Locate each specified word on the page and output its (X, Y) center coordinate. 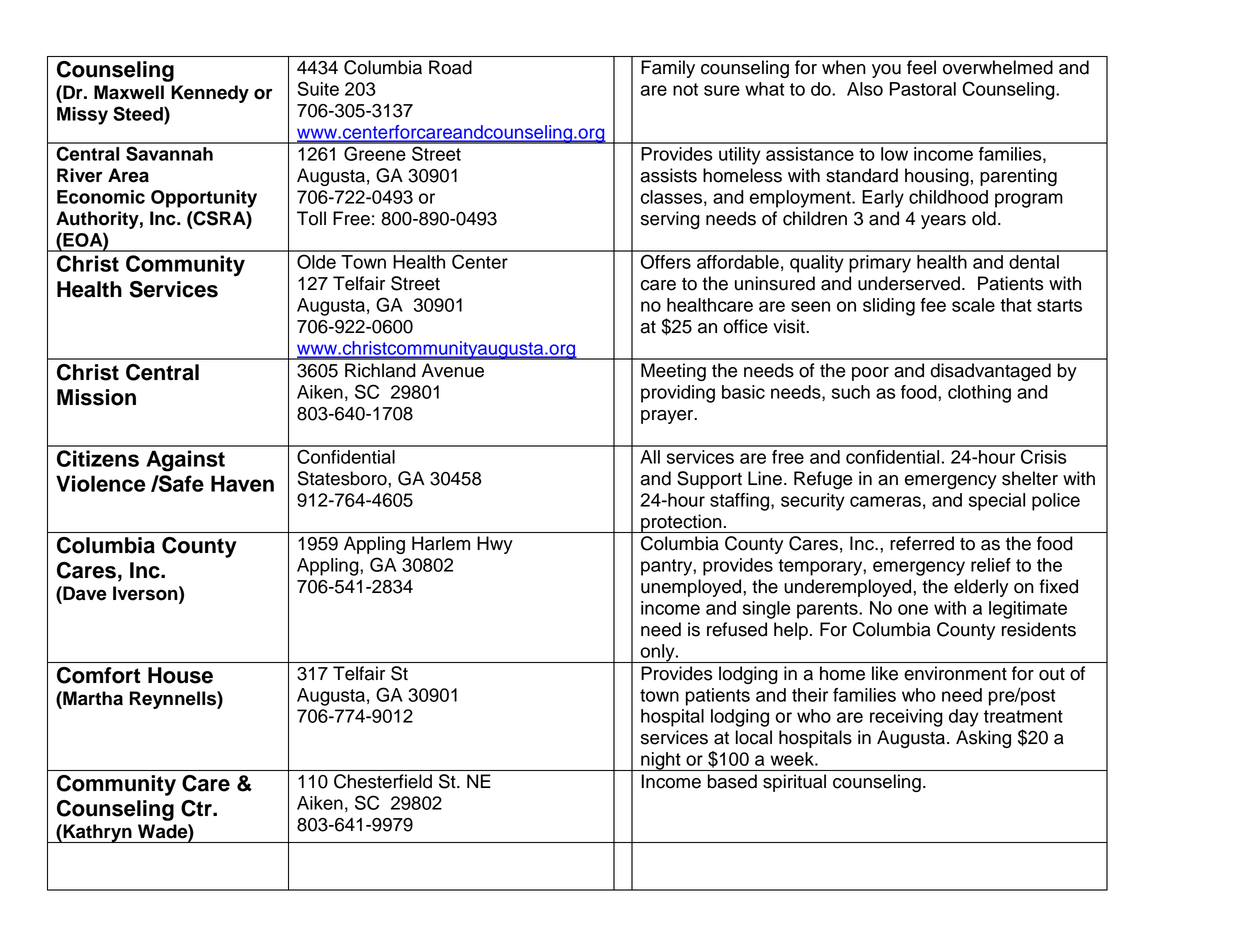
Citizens (98, 458)
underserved (909, 283)
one (913, 609)
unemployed (692, 588)
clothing (979, 394)
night (661, 761)
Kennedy (210, 94)
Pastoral (923, 89)
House (180, 675)
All (650, 457)
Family (668, 69)
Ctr (197, 808)
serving (670, 220)
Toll (311, 218)
